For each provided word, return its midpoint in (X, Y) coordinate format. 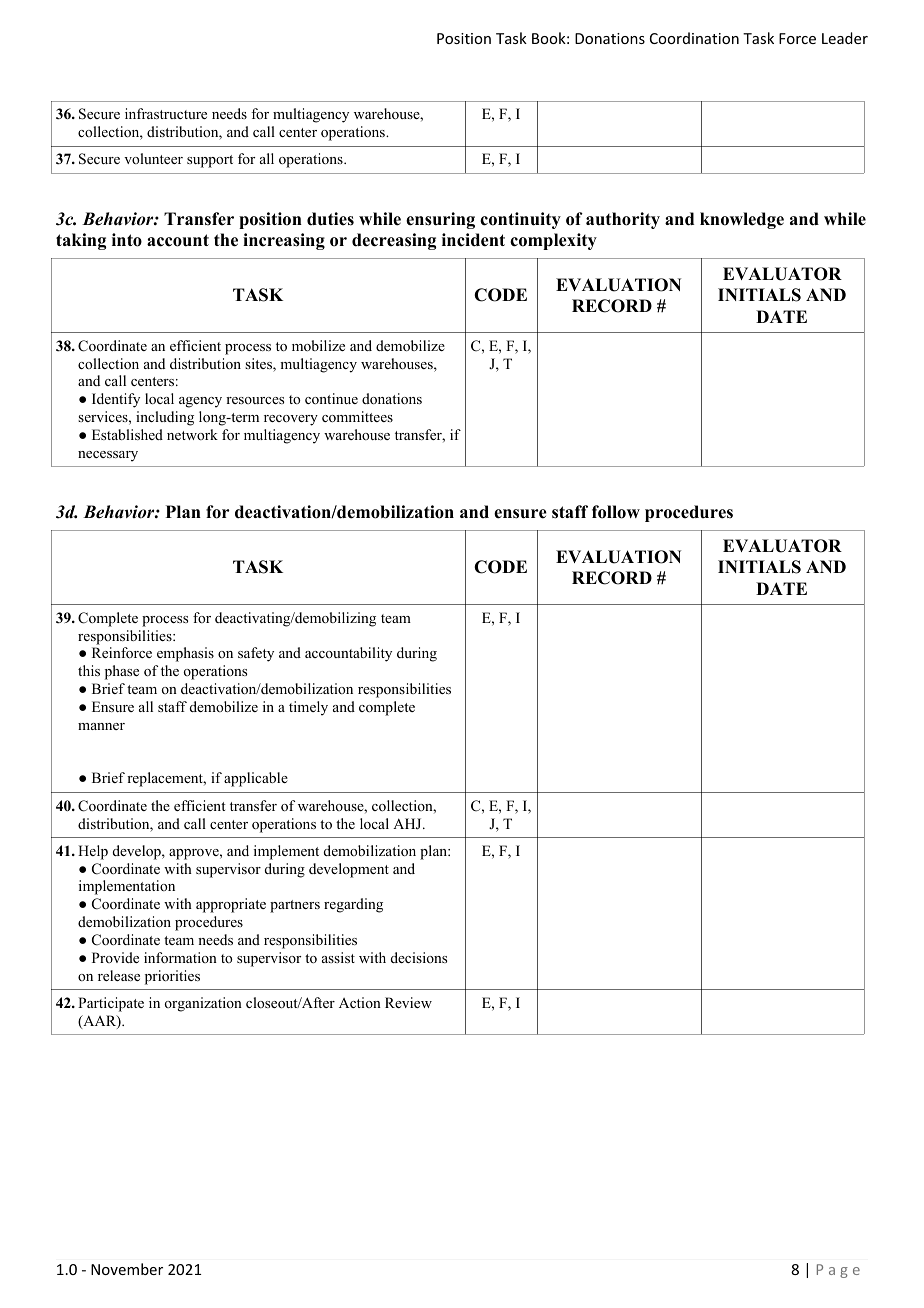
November (127, 1269)
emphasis (185, 654)
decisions (419, 957)
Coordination (694, 38)
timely (308, 708)
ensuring (440, 220)
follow (616, 512)
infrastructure (166, 113)
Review (408, 1002)
